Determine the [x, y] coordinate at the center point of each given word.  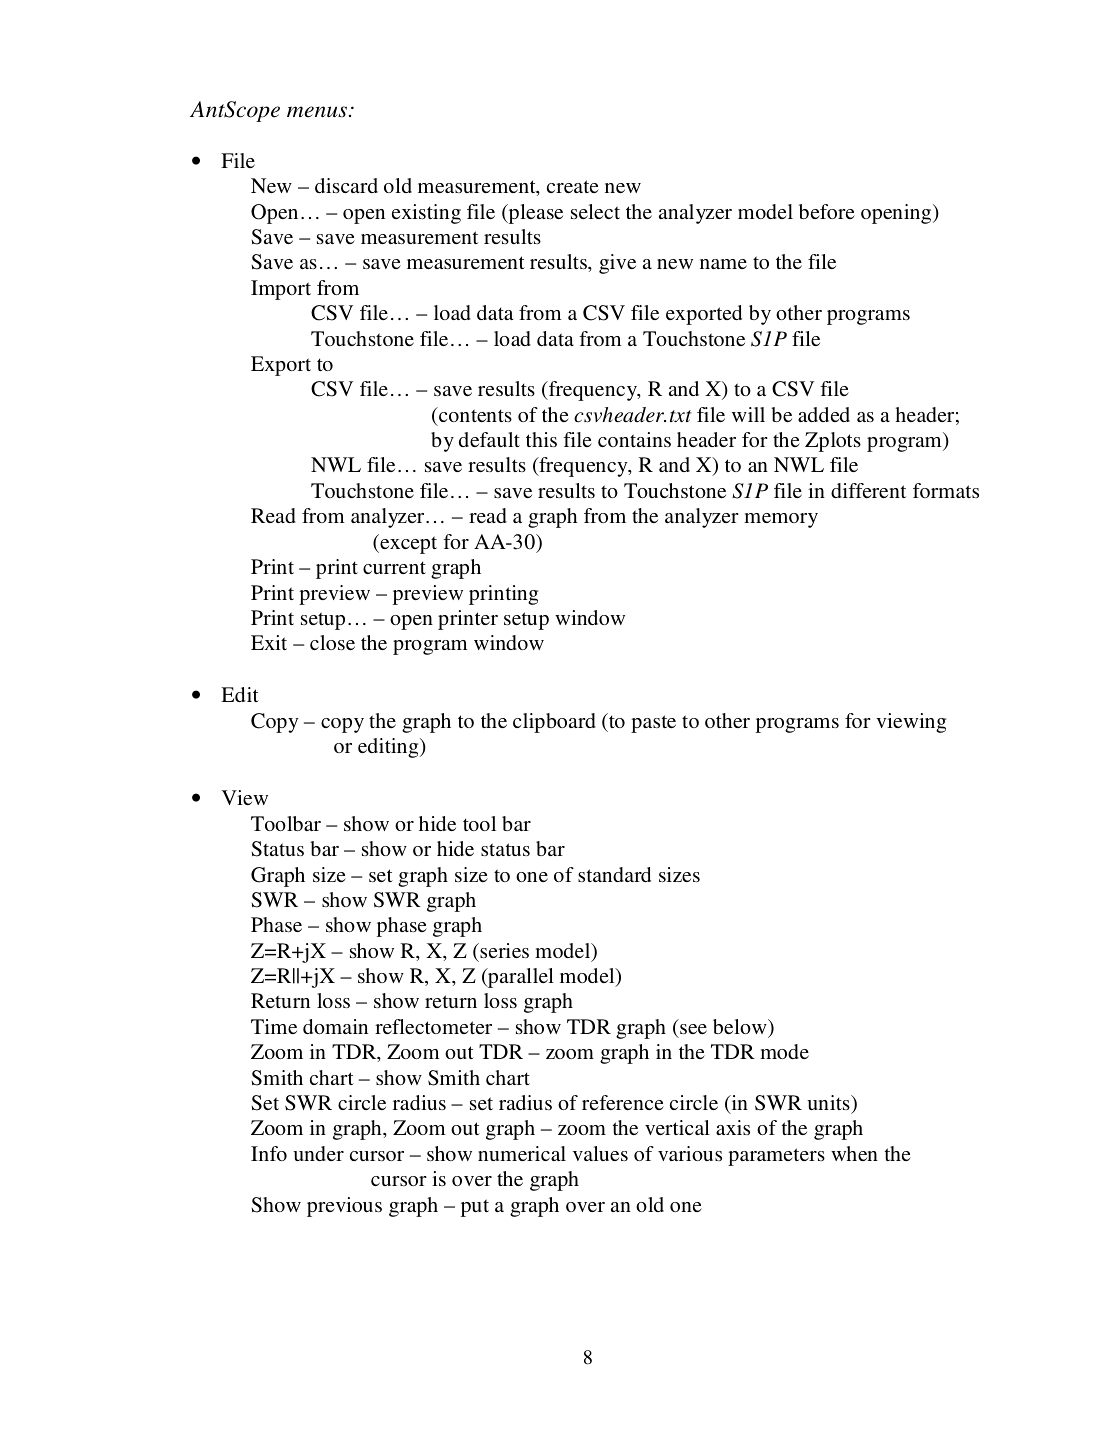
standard [614, 874]
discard [346, 185]
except [407, 544]
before [827, 211]
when [854, 1153]
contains [634, 439]
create [573, 186]
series [503, 950]
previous [344, 1207]
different [868, 490]
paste [653, 724]
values [600, 1153]
